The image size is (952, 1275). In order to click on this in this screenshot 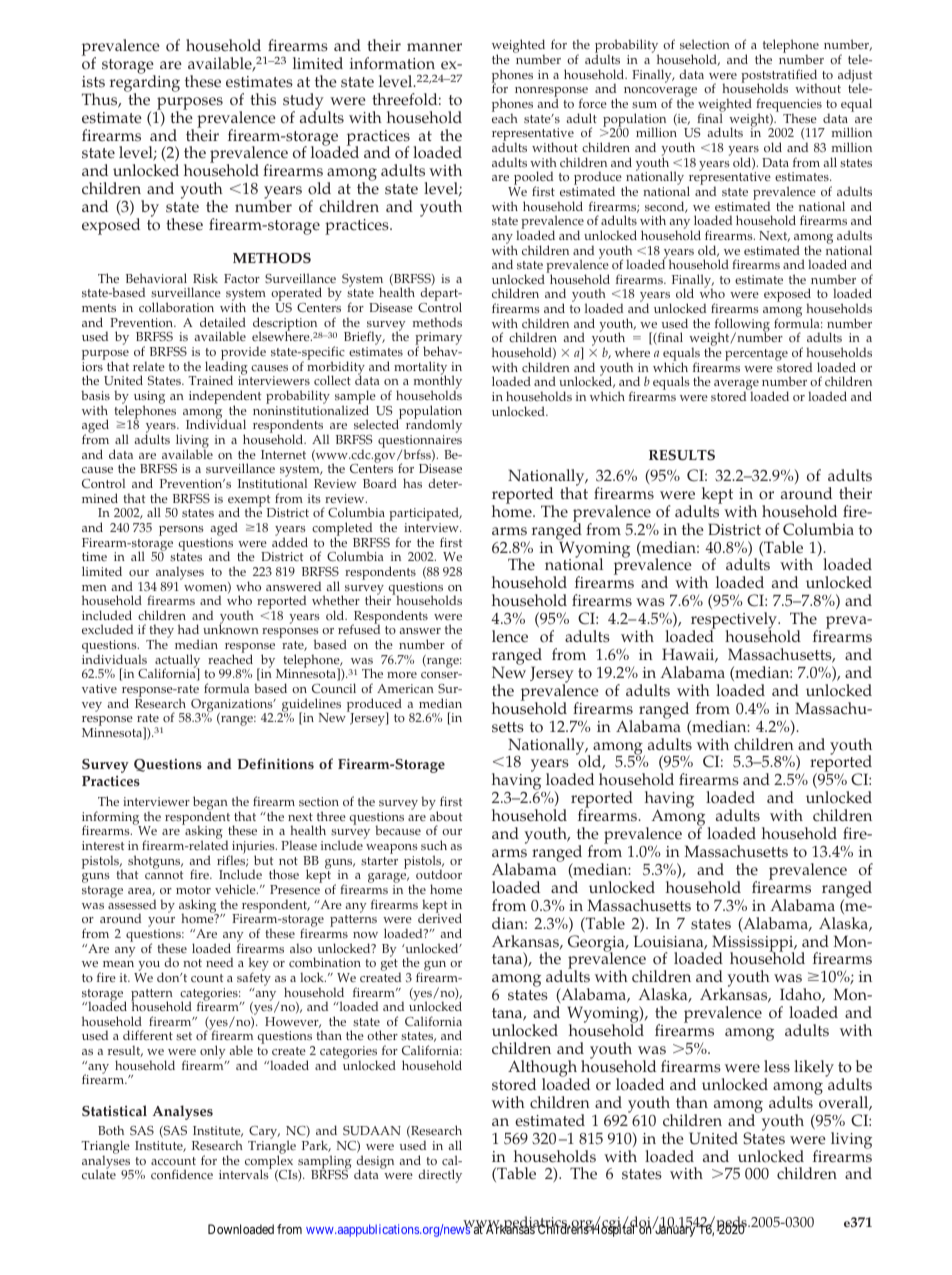, I will do `click(263, 99)`.
